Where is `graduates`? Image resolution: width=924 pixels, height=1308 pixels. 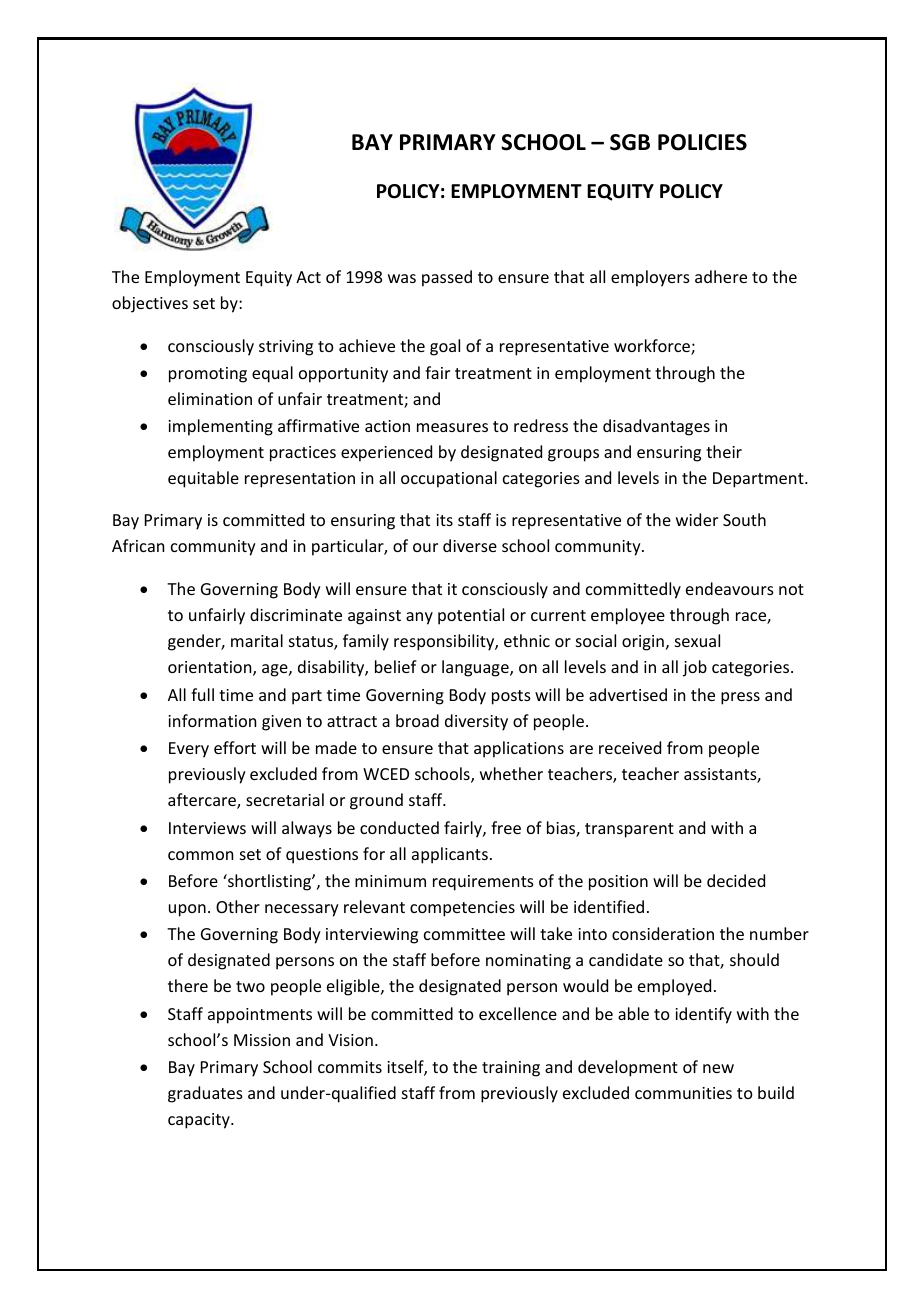 graduates is located at coordinates (205, 1094).
